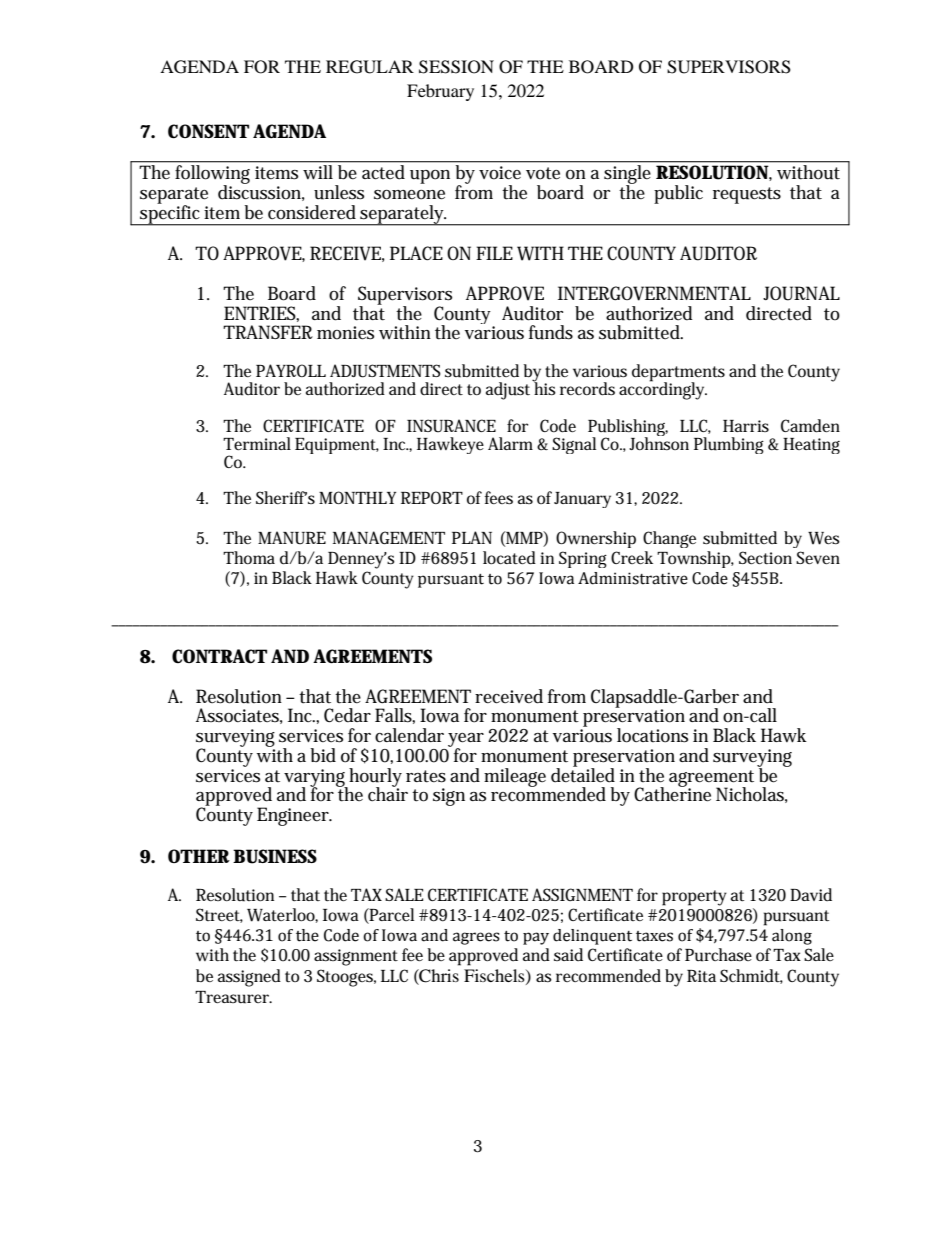  I want to click on locations, so click(652, 735).
